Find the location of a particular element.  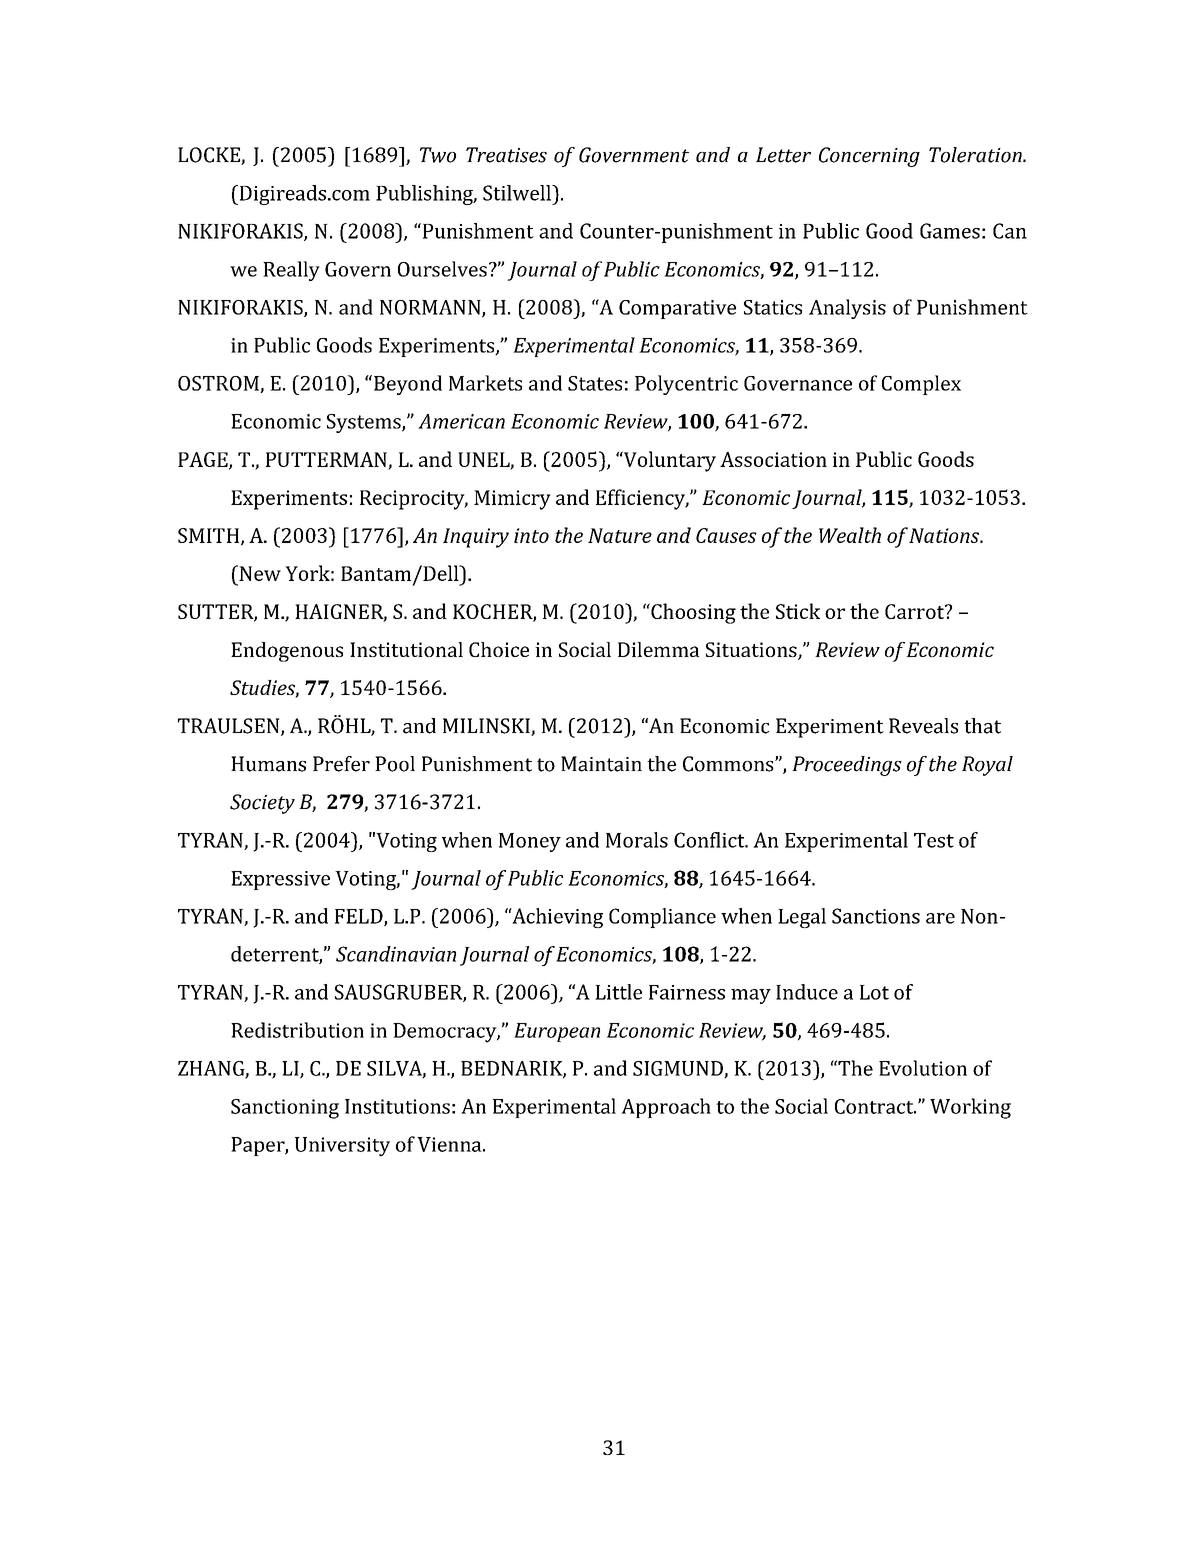

Complex is located at coordinates (921, 385).
